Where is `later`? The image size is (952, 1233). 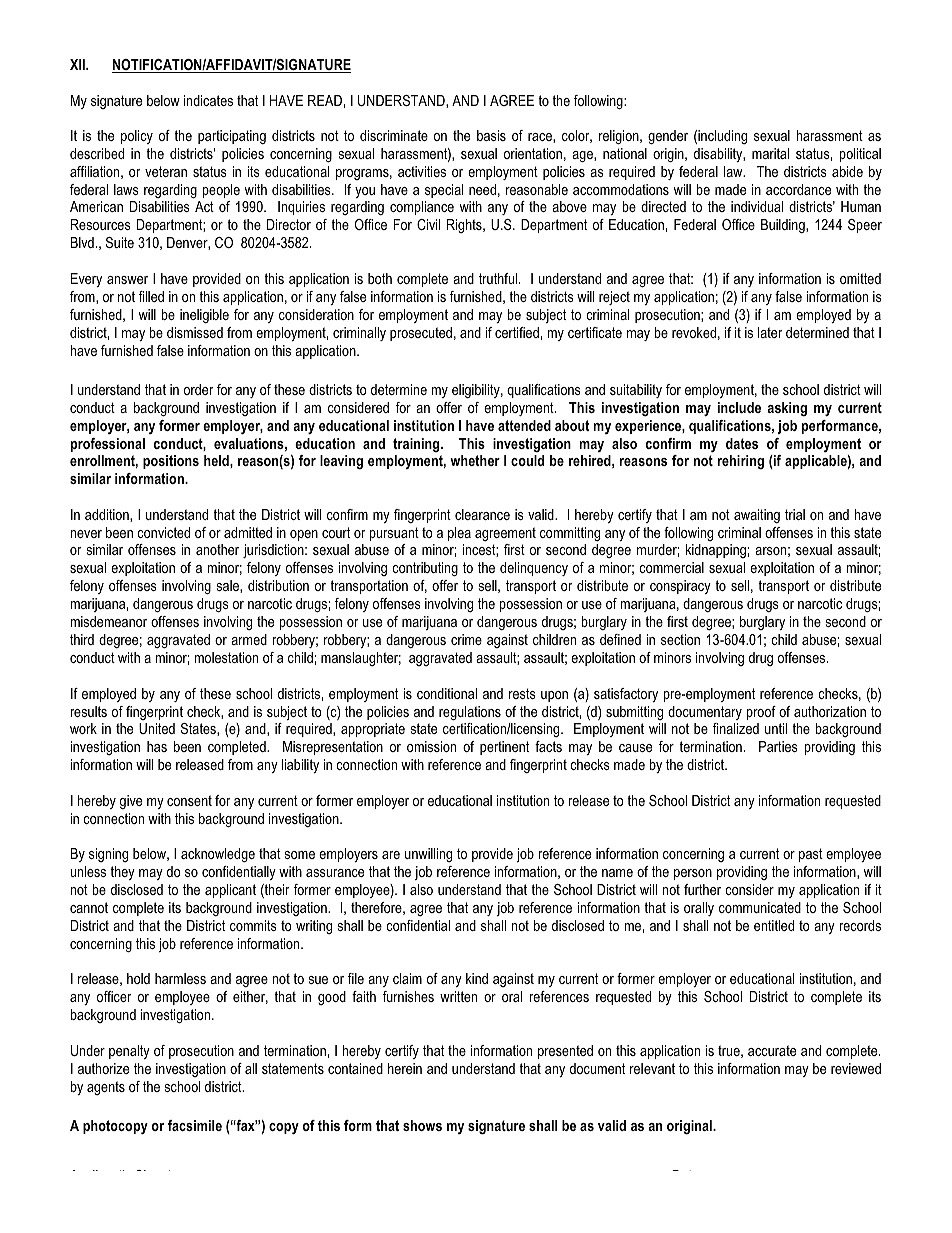 later is located at coordinates (770, 332).
